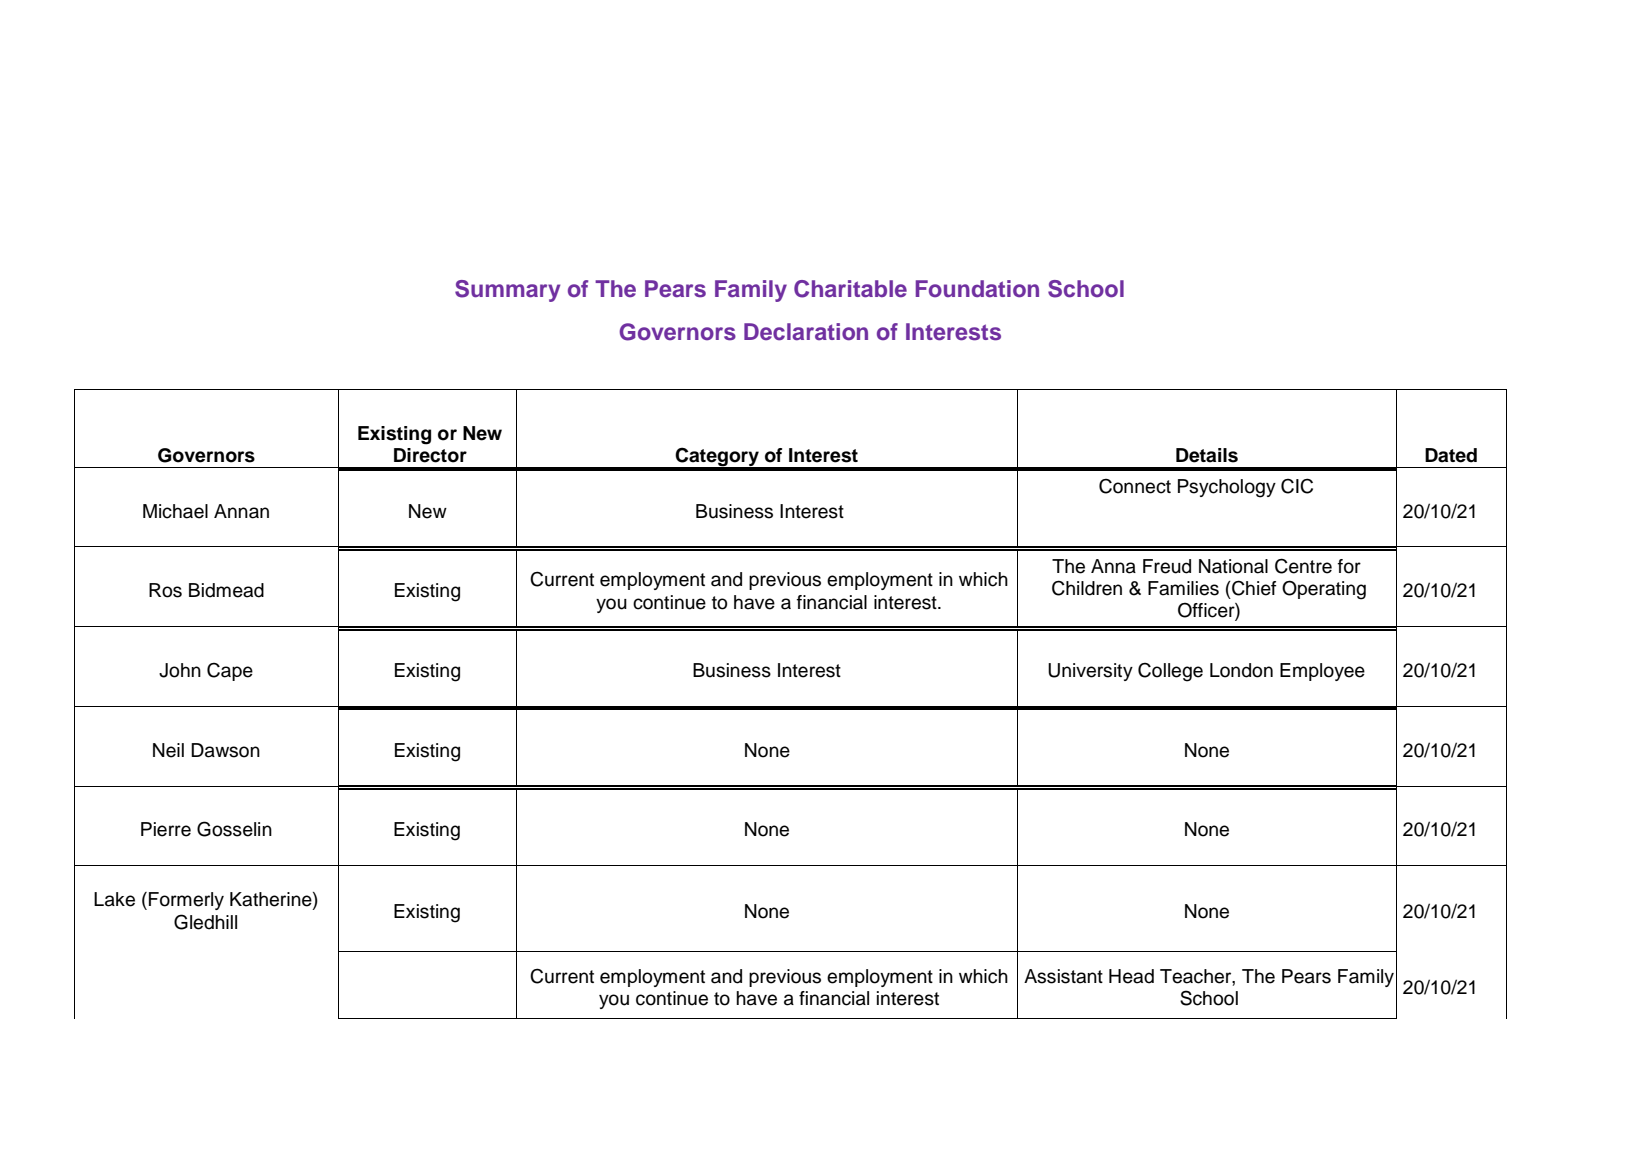 Image resolution: width=1634 pixels, height=1156 pixels. What do you see at coordinates (186, 901) in the document?
I see `Formerly` at bounding box center [186, 901].
